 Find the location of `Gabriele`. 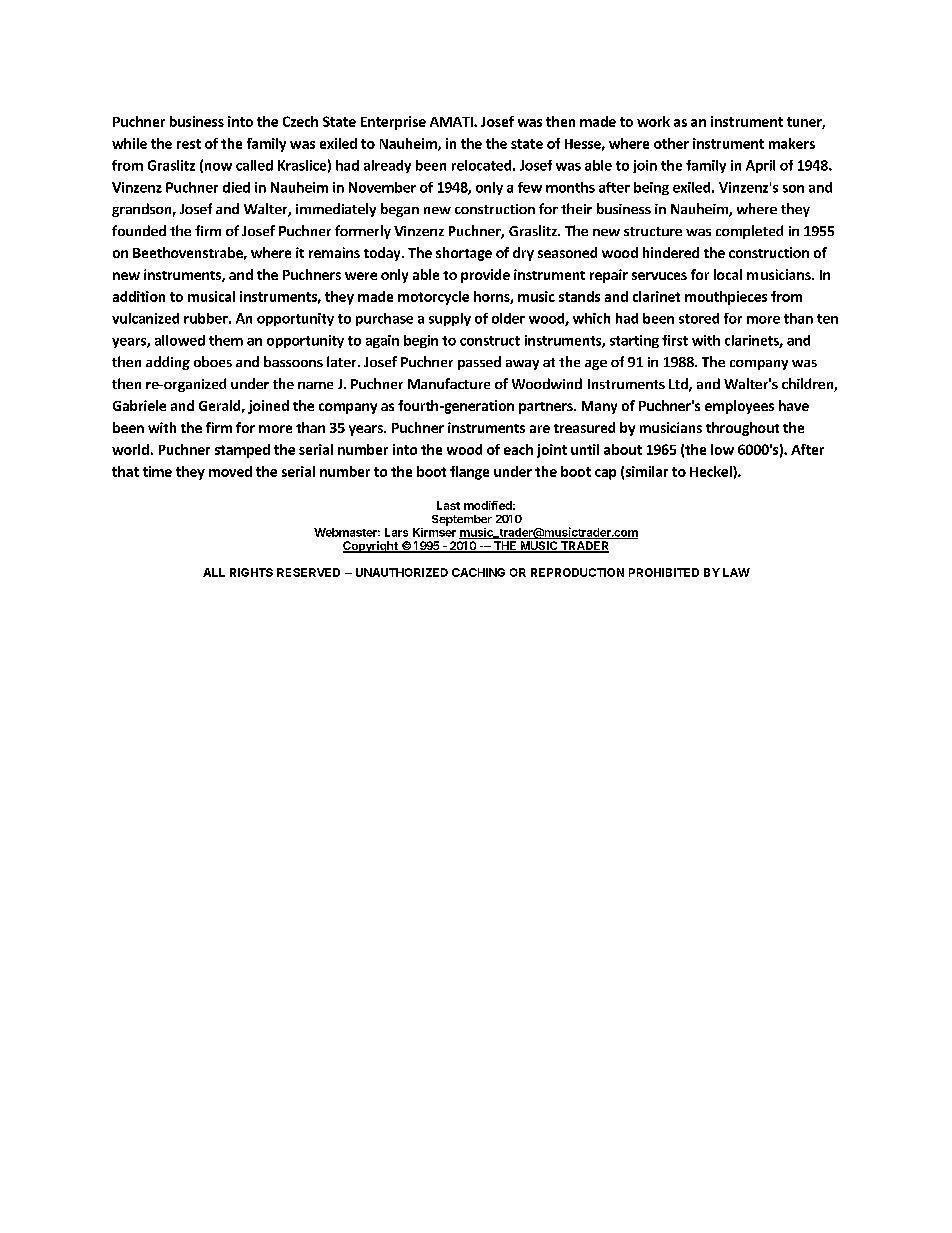

Gabriele is located at coordinates (139, 405).
